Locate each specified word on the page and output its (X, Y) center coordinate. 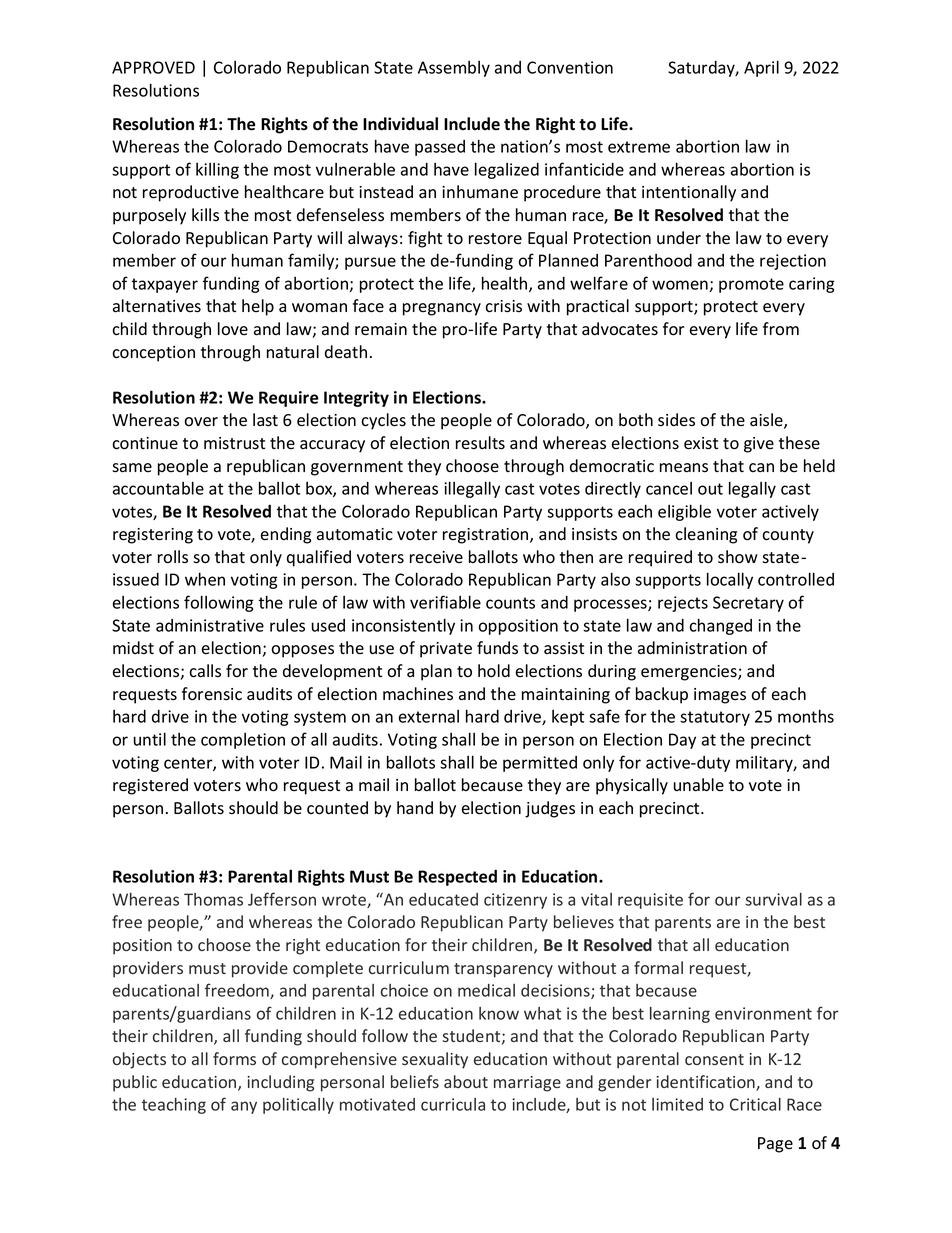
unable (699, 785)
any (244, 1107)
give (759, 445)
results (480, 443)
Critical (755, 1104)
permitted (540, 764)
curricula (453, 1104)
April (761, 68)
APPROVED (153, 67)
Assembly (454, 69)
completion (243, 741)
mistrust (234, 443)
